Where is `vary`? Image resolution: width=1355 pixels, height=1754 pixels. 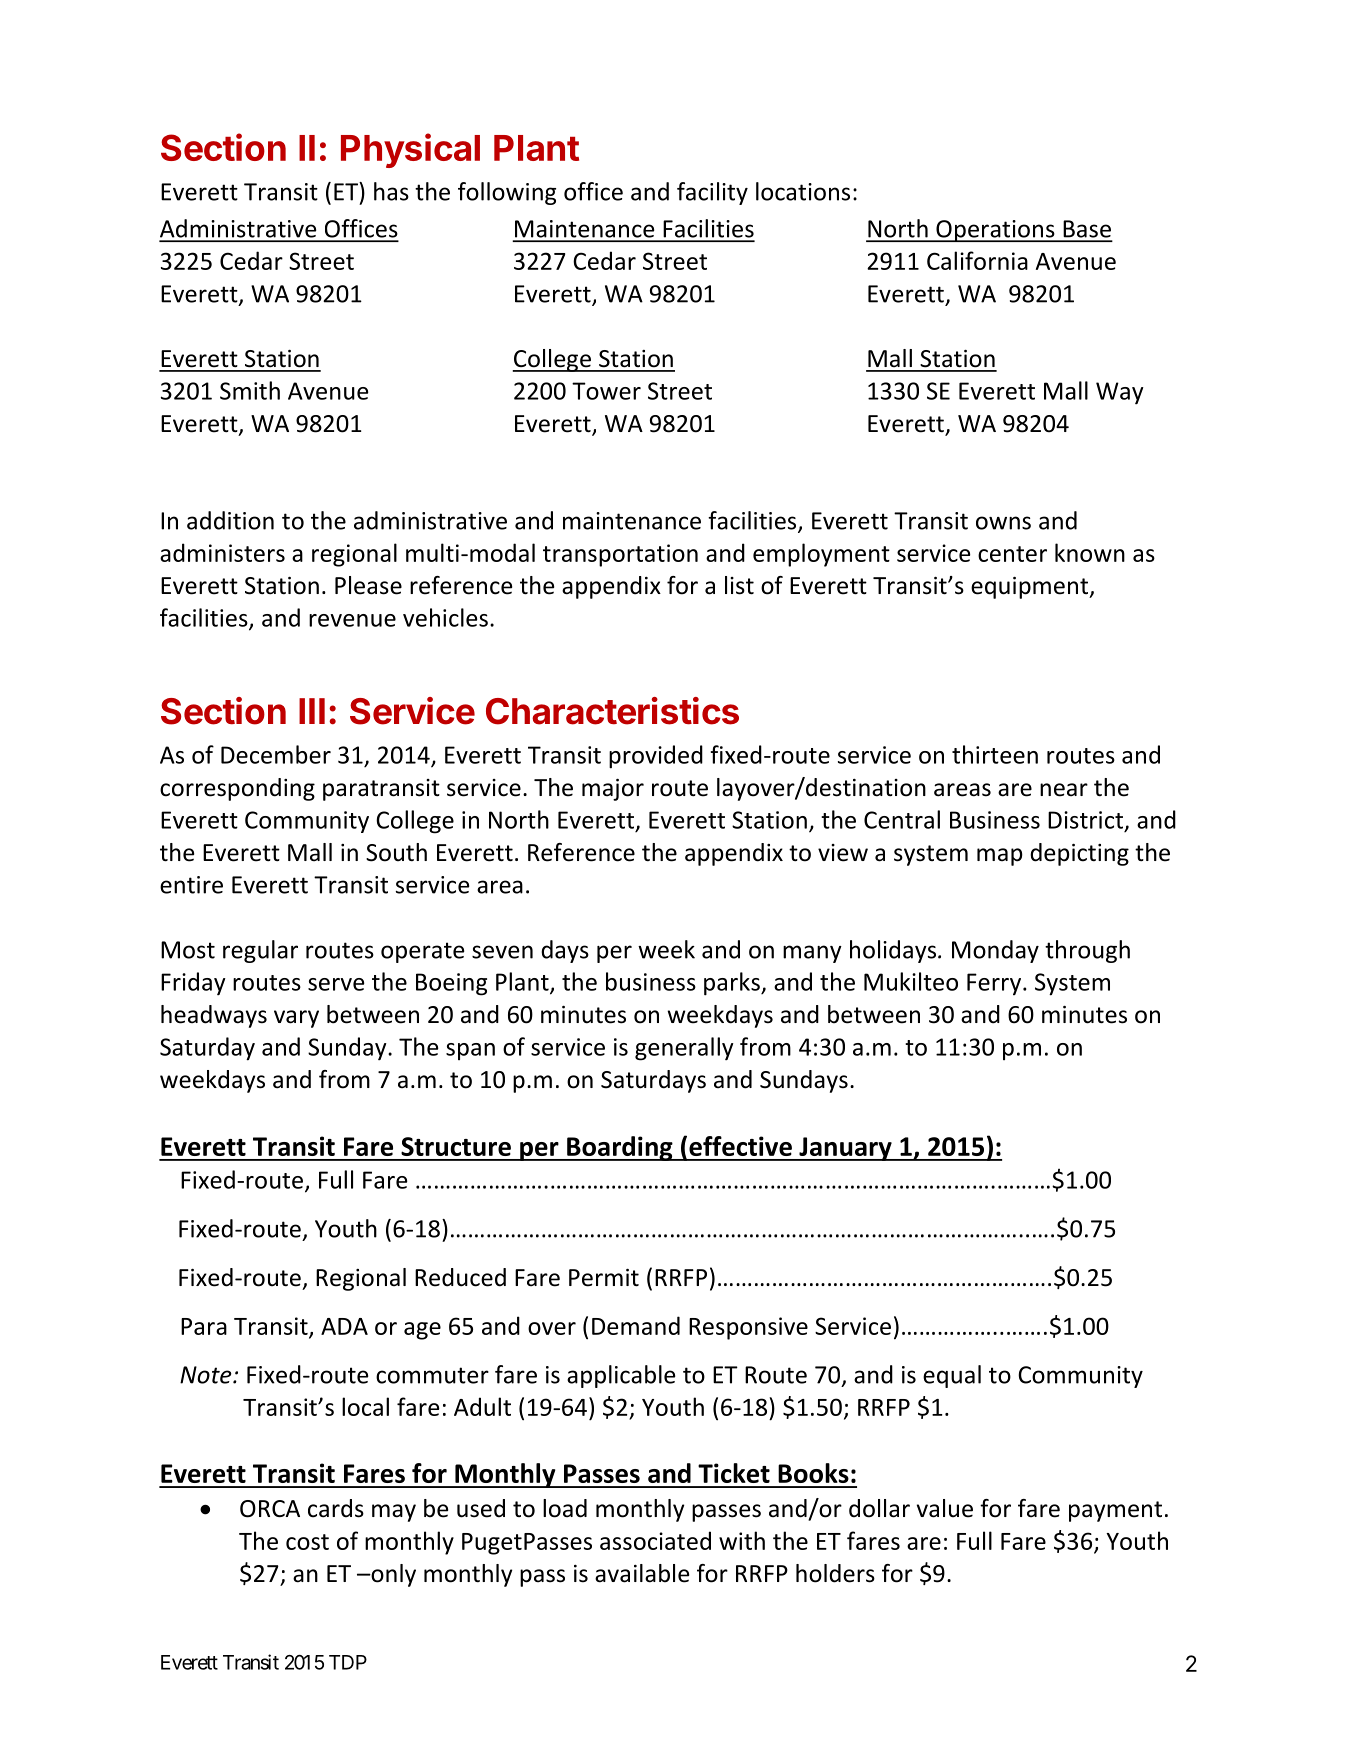
vary is located at coordinates (296, 1019).
